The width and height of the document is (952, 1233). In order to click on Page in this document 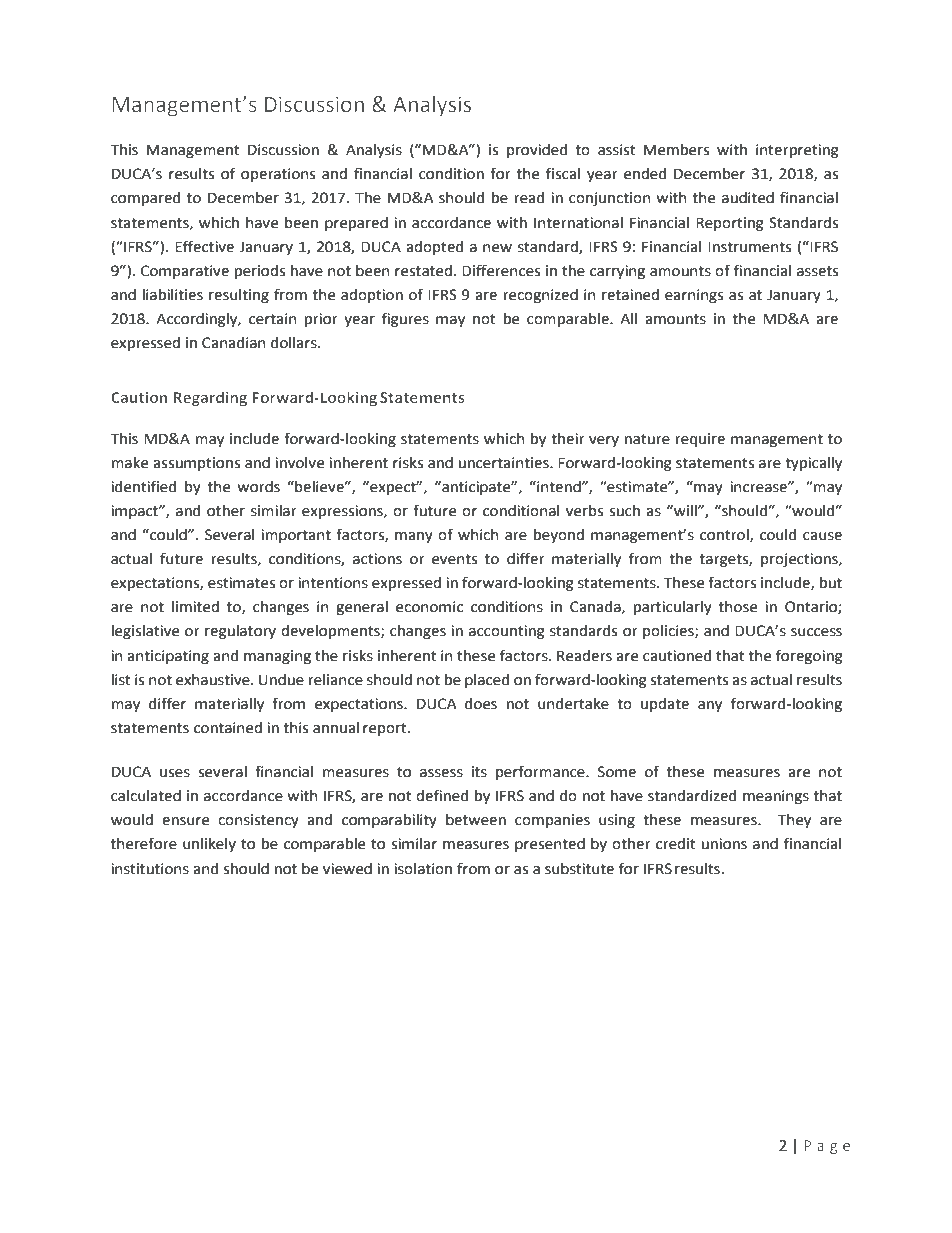, I will do `click(827, 1147)`.
